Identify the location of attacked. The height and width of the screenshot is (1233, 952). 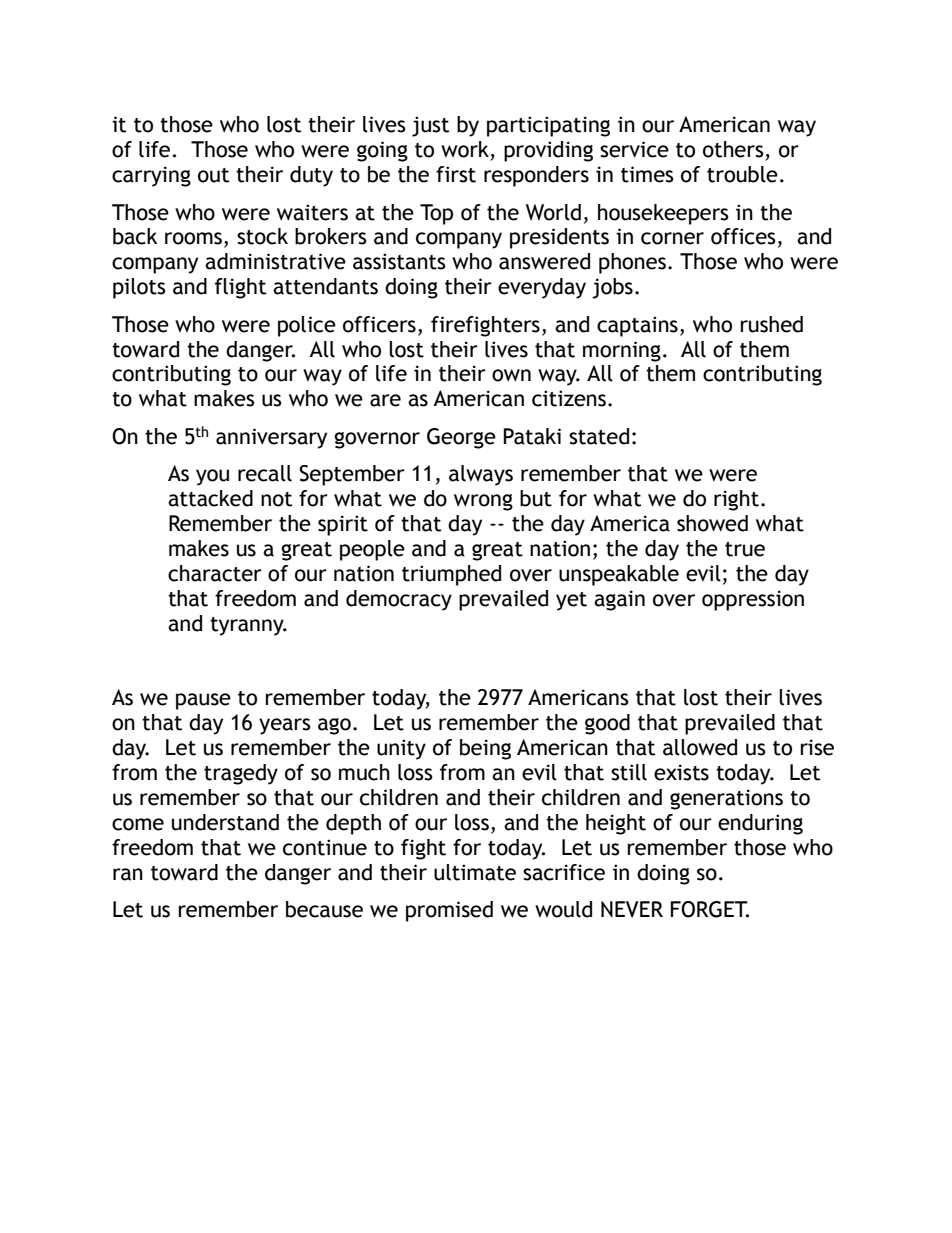
(210, 498).
